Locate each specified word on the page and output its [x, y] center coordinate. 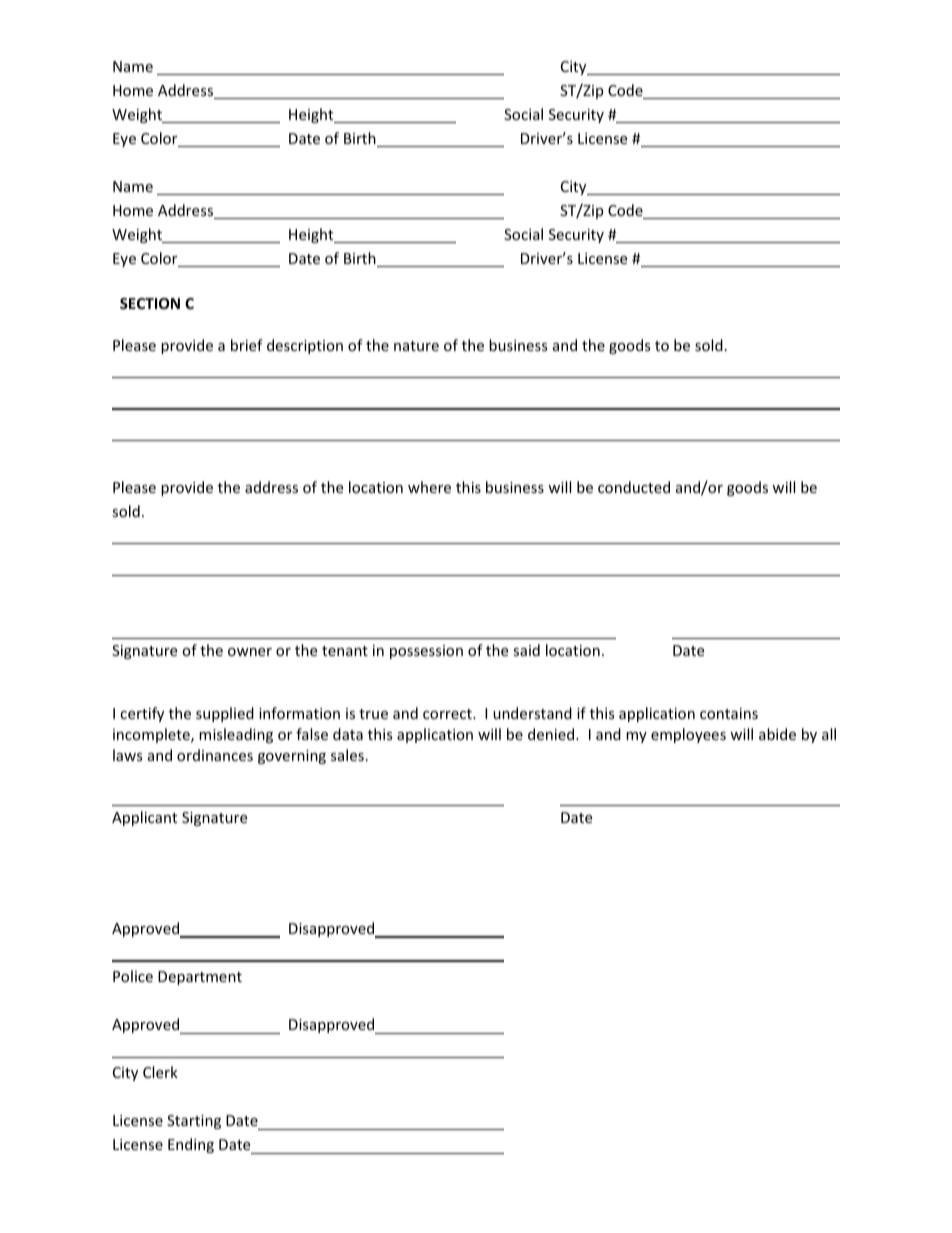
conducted [634, 487]
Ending [191, 1145]
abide [777, 734]
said [526, 650]
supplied [225, 714]
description [305, 346]
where [429, 487]
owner [250, 652]
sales [347, 755]
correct [448, 714]
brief [247, 345]
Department [200, 978]
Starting [194, 1122]
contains [729, 713]
